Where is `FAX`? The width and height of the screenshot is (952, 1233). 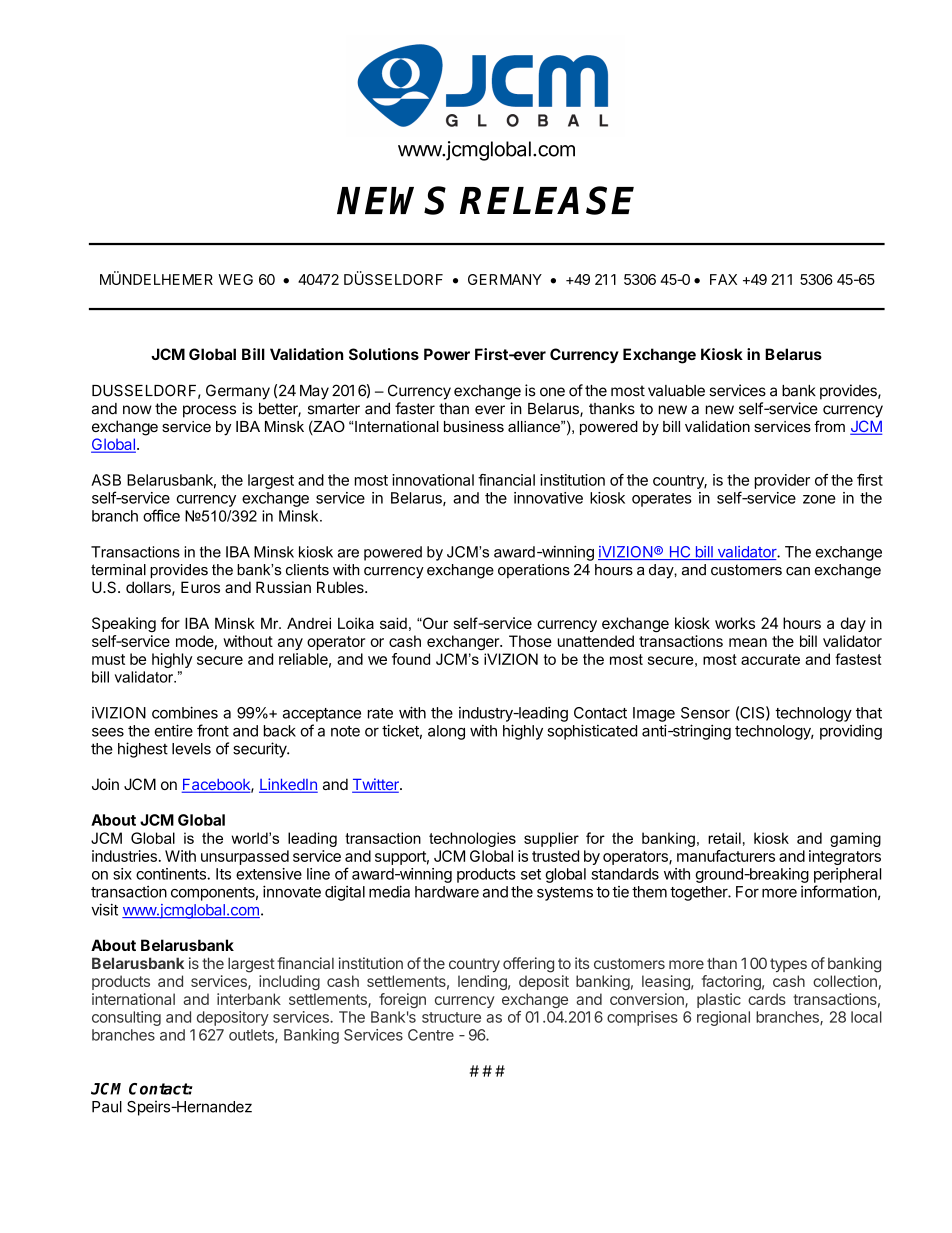
FAX is located at coordinates (723, 279).
